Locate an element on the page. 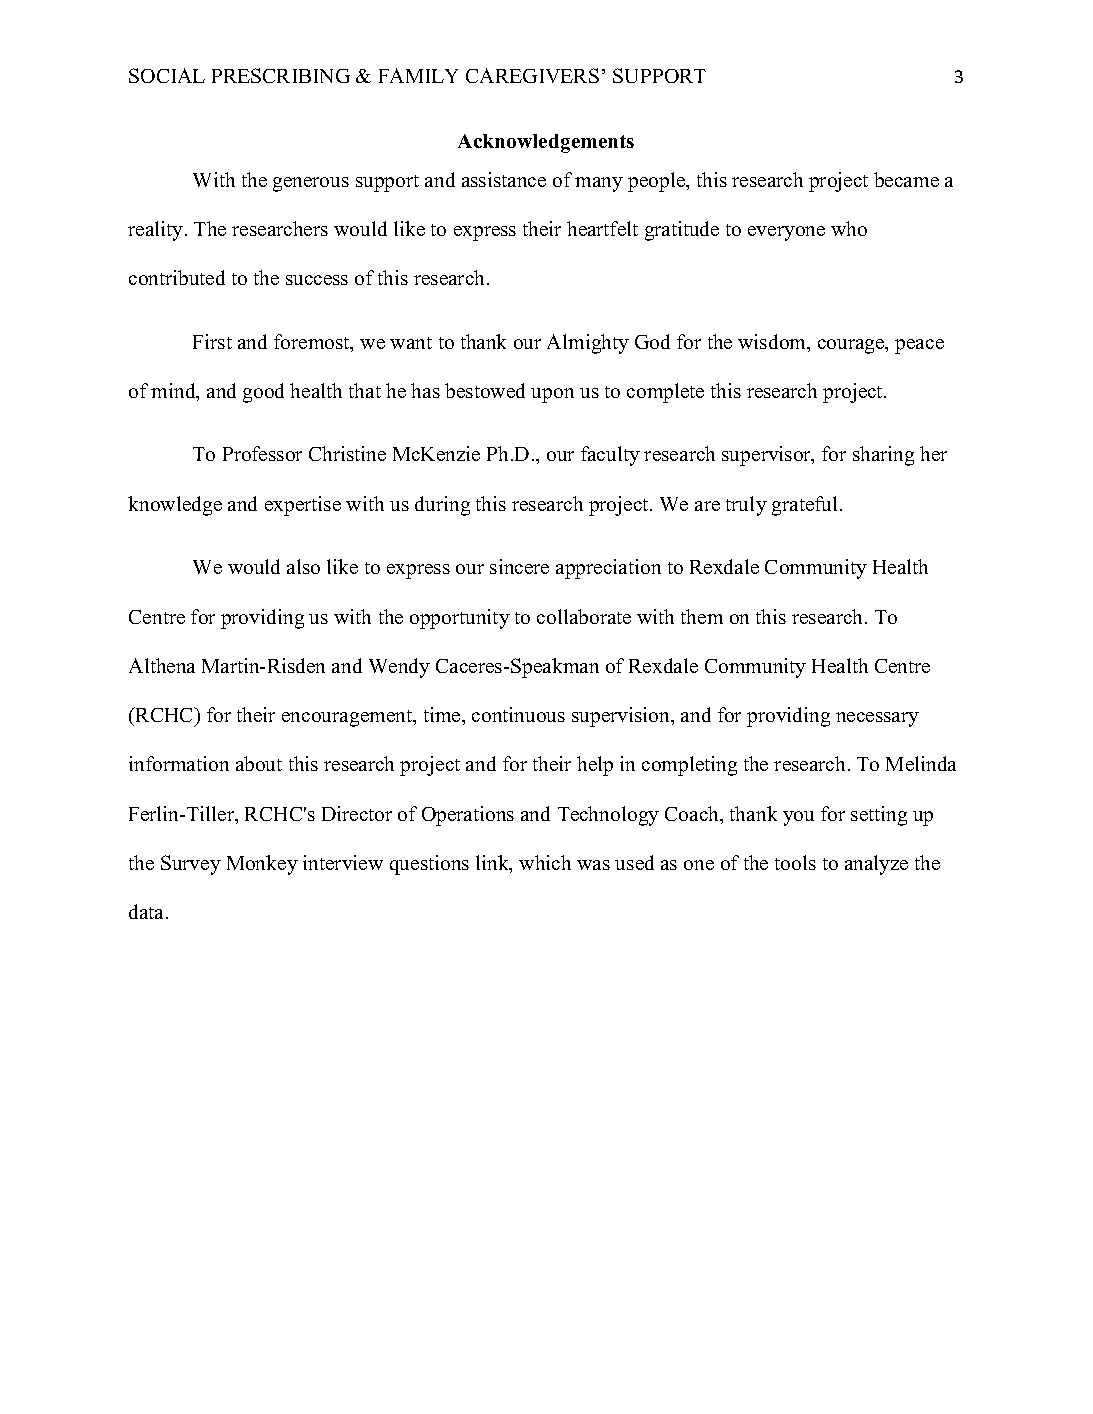  sharing is located at coordinates (883, 456).
